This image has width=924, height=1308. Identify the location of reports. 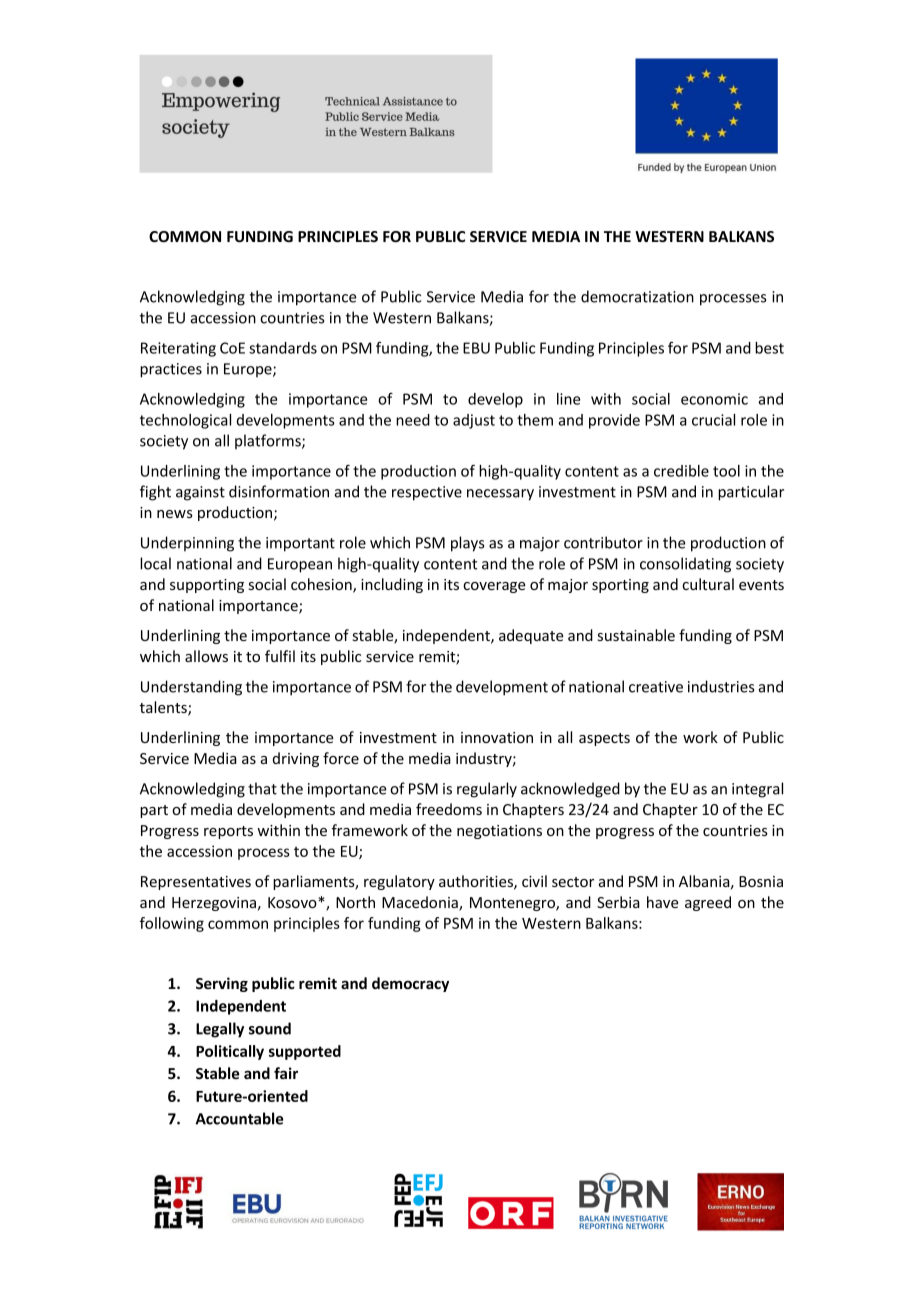
(228, 832).
